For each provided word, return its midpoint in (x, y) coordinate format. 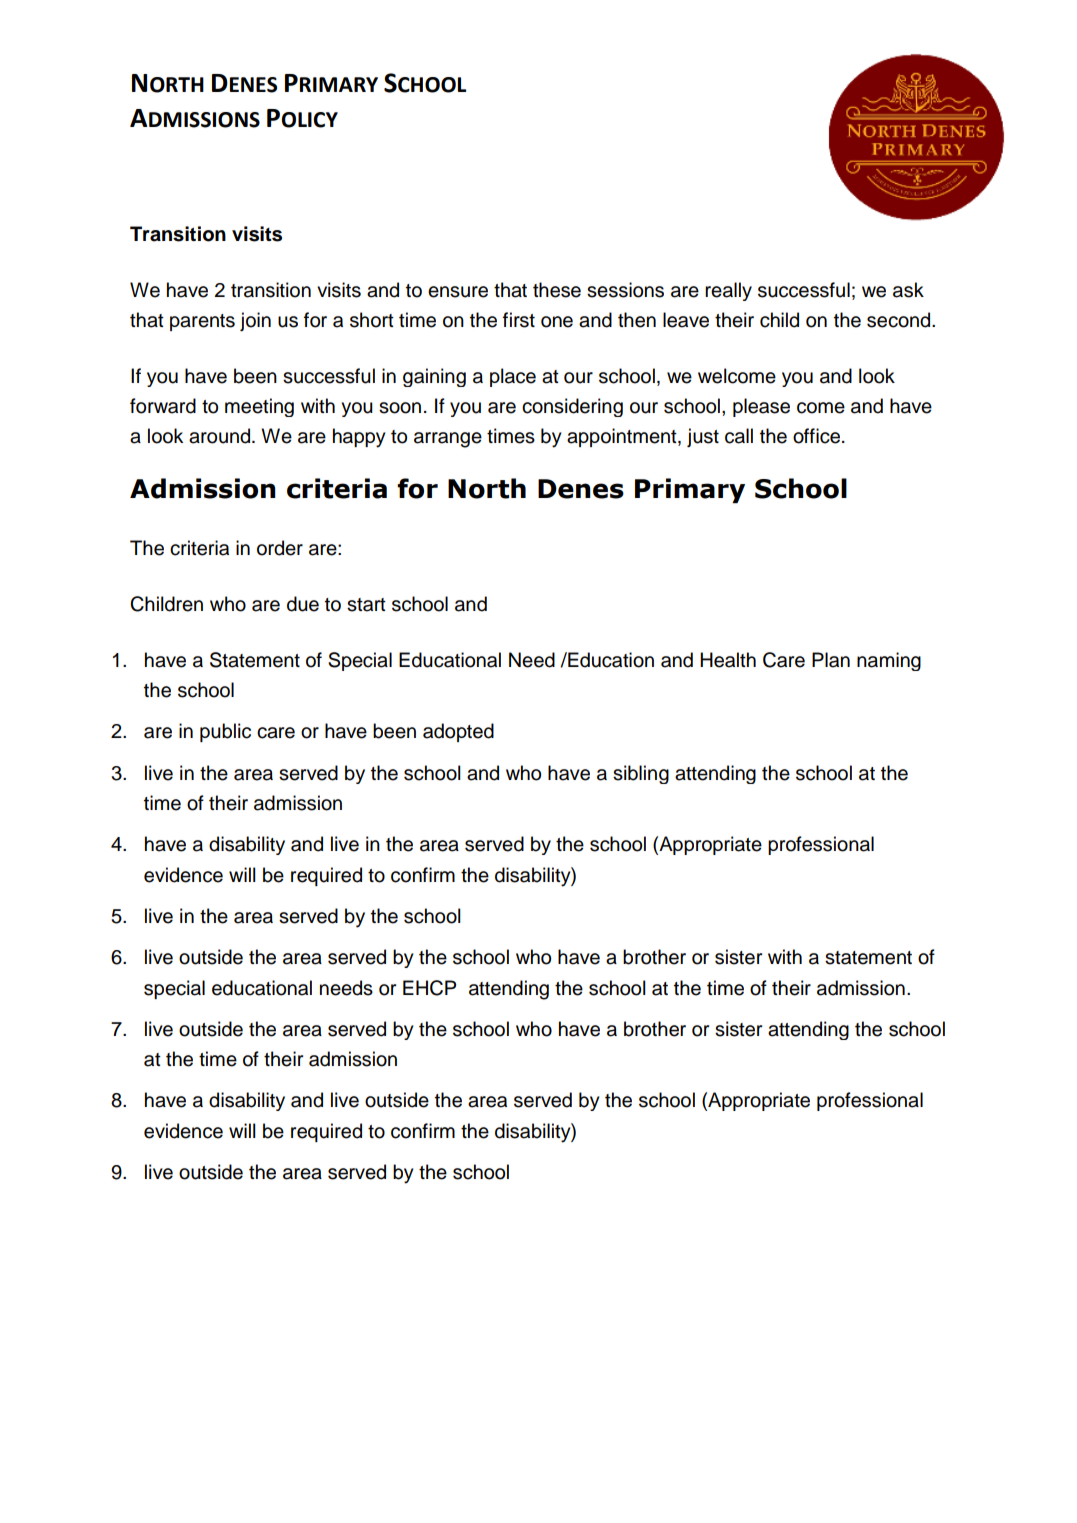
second (900, 320)
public (225, 732)
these (557, 290)
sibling (641, 774)
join (255, 321)
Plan (831, 660)
